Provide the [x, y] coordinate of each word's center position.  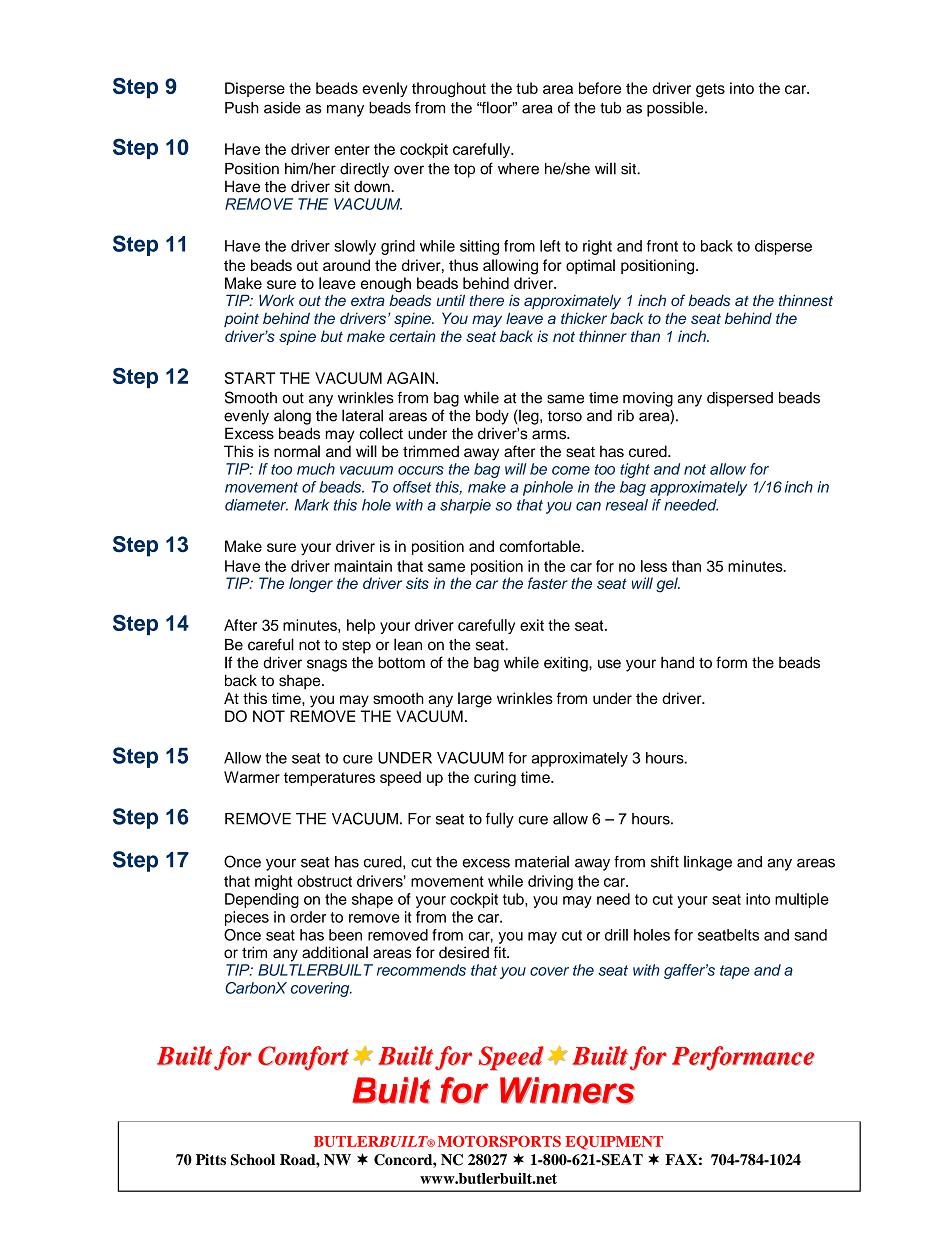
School [253, 1160]
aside [282, 108]
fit [501, 952]
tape [735, 972]
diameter [256, 505]
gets [710, 90]
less [654, 566]
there [487, 300]
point [241, 319]
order [308, 917]
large [475, 700]
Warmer [252, 777]
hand [677, 662]
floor [497, 107]
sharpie [465, 506]
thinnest [806, 300]
